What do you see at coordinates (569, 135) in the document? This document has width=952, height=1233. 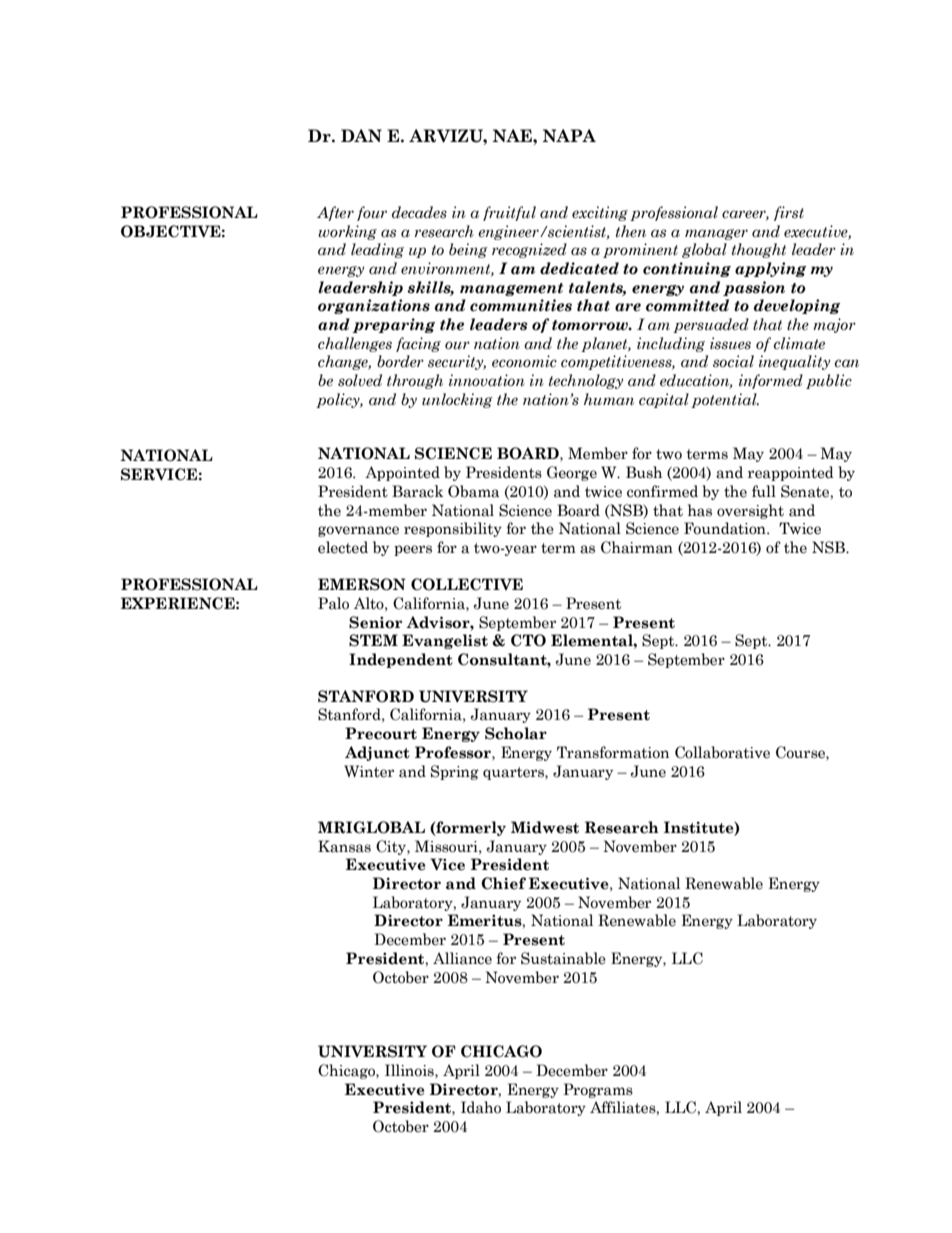 I see `NAPA` at bounding box center [569, 135].
